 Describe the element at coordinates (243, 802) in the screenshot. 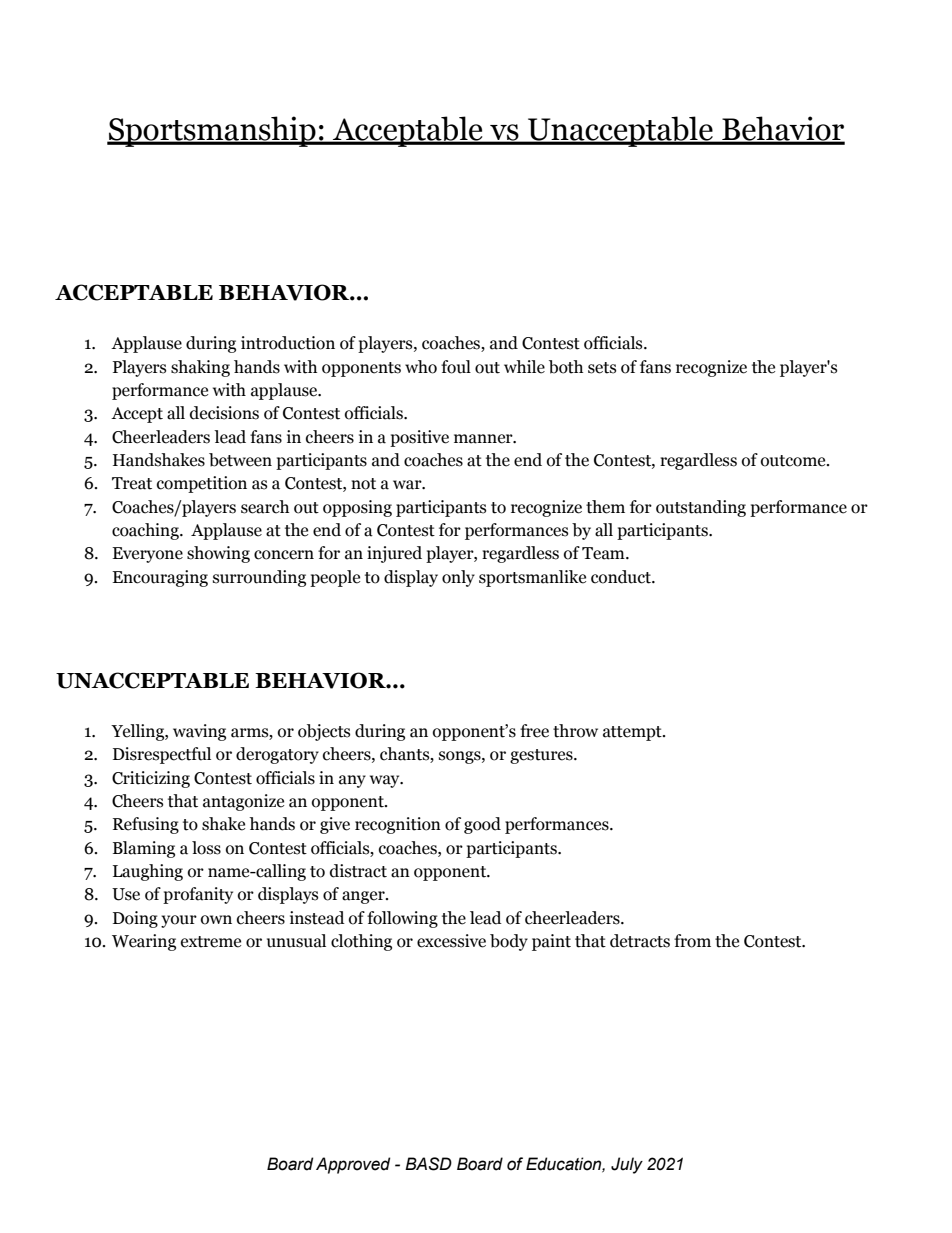

I see `antagonize` at that location.
